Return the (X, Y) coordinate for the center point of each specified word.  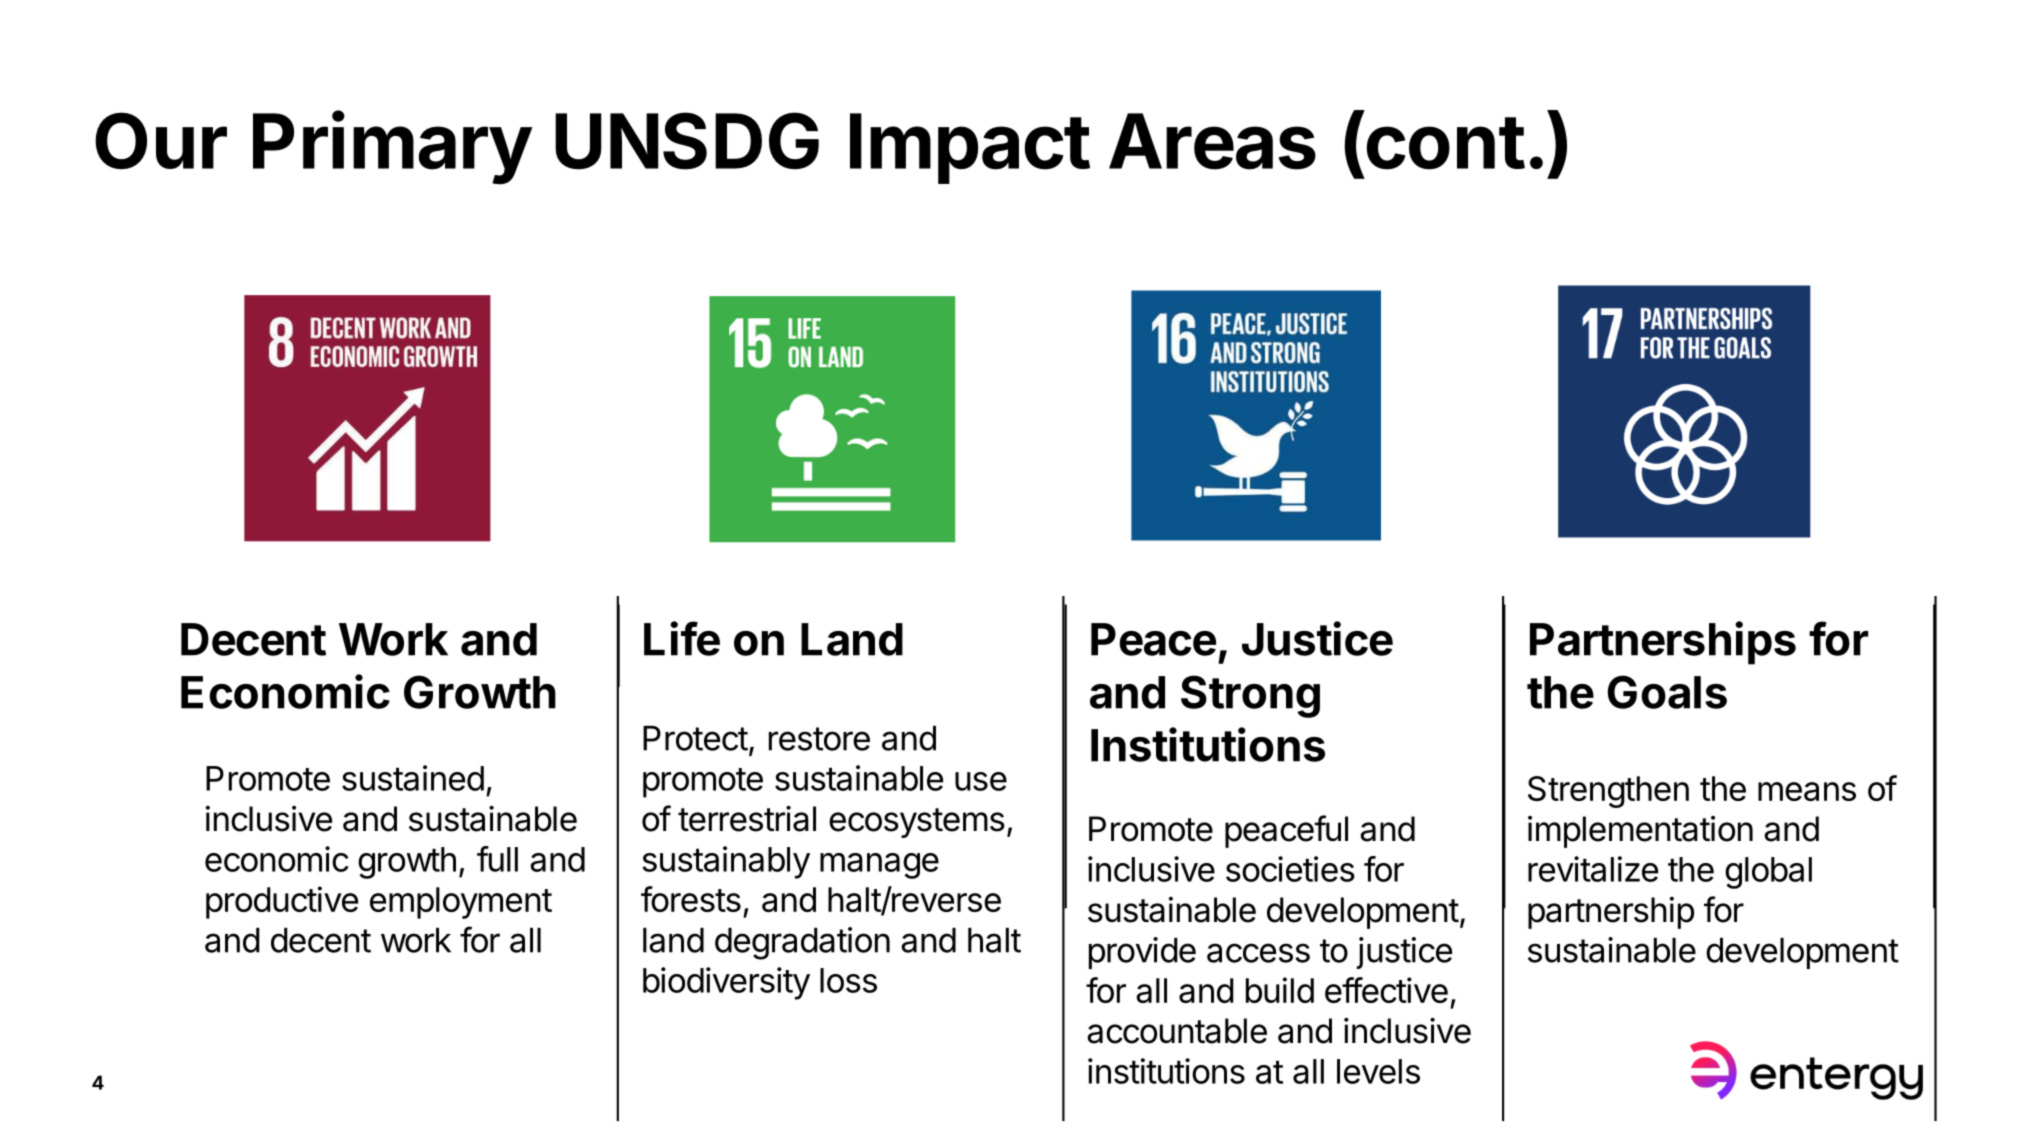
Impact (970, 148)
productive (282, 902)
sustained (413, 778)
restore (819, 739)
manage (879, 866)
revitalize (1593, 869)
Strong (1250, 696)
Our (161, 141)
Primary (392, 148)
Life (682, 638)
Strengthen (1608, 792)
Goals (1667, 692)
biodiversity (726, 983)
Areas (1212, 141)
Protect (695, 738)
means (1807, 791)
